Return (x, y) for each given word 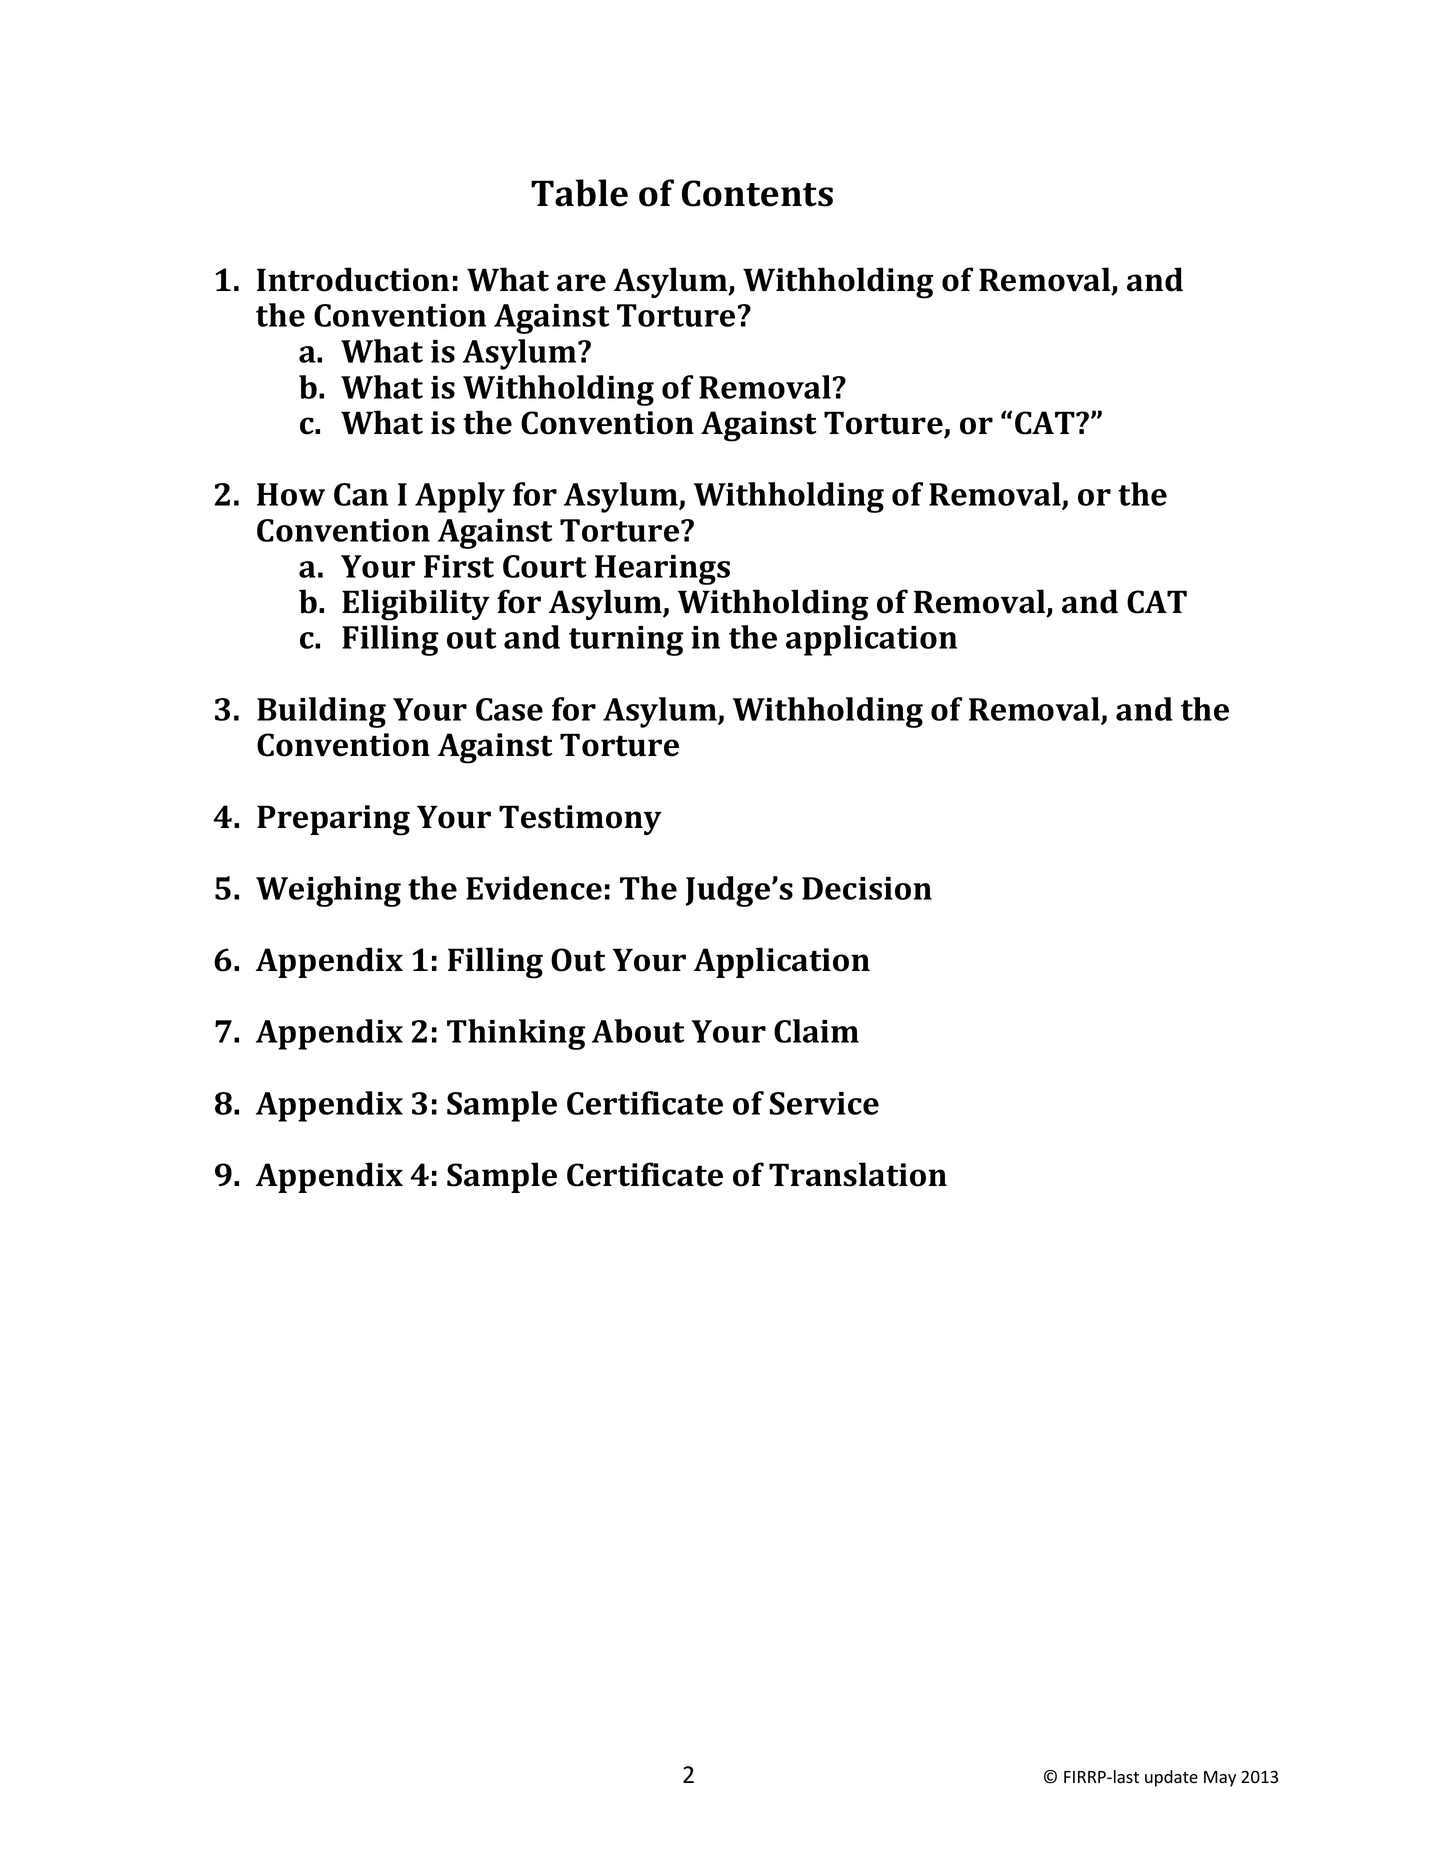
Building (321, 712)
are (581, 283)
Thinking (516, 1034)
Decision (867, 888)
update (1171, 1778)
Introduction (353, 279)
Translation (858, 1174)
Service (824, 1103)
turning (626, 641)
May (1220, 1779)
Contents (757, 193)
